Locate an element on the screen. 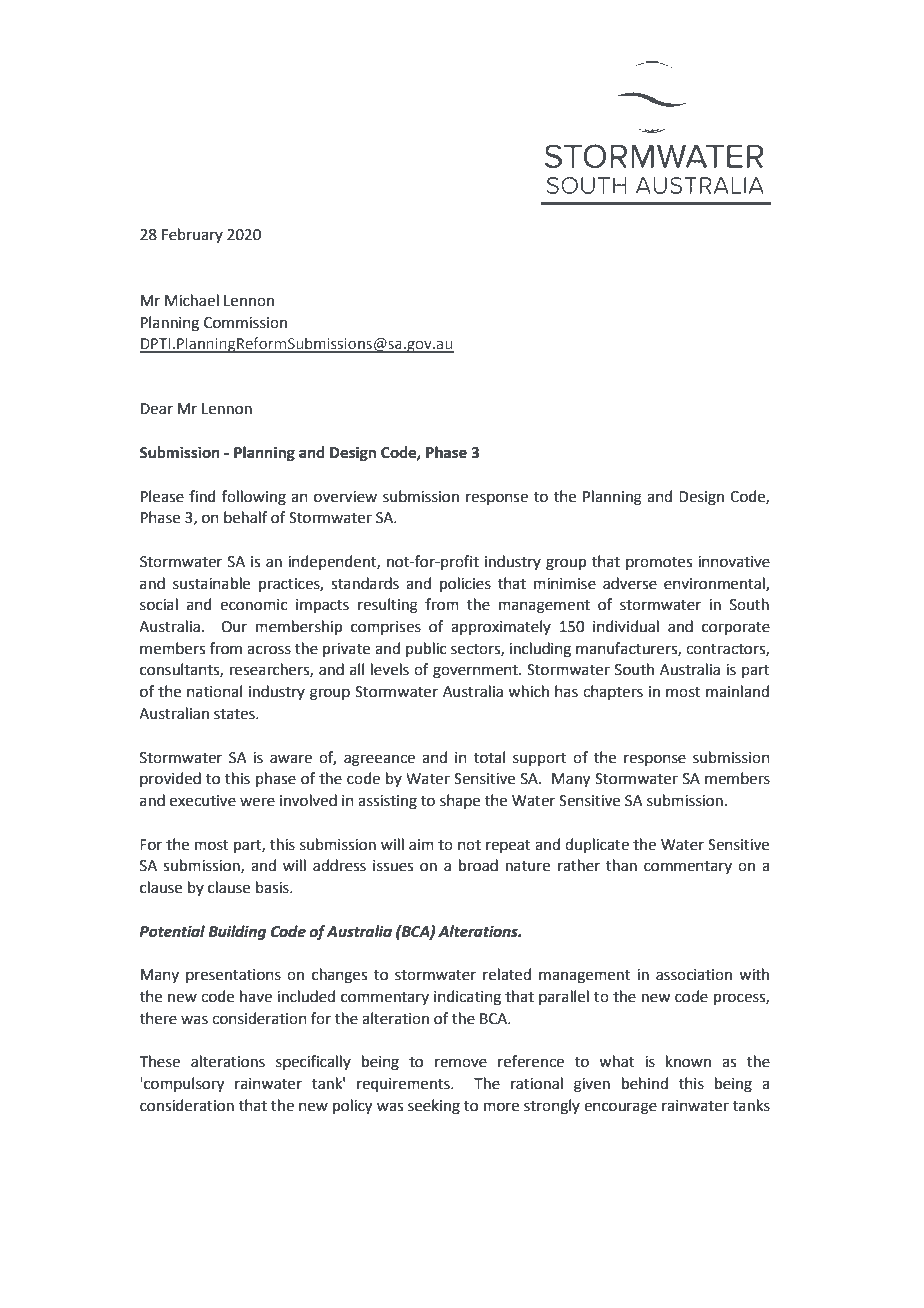  promotes is located at coordinates (659, 563).
